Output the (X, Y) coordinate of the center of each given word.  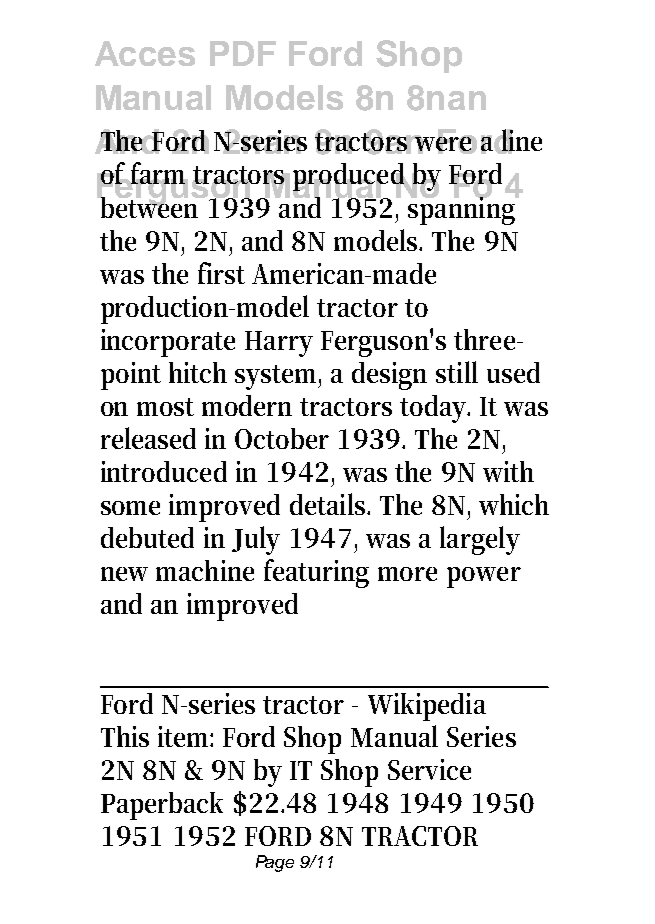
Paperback (162, 806)
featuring (316, 573)
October (282, 438)
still (457, 372)
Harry (279, 344)
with (508, 471)
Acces (145, 53)
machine (205, 570)
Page (275, 863)
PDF (243, 53)
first (221, 273)
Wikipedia (427, 707)
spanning (463, 209)
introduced (164, 471)
